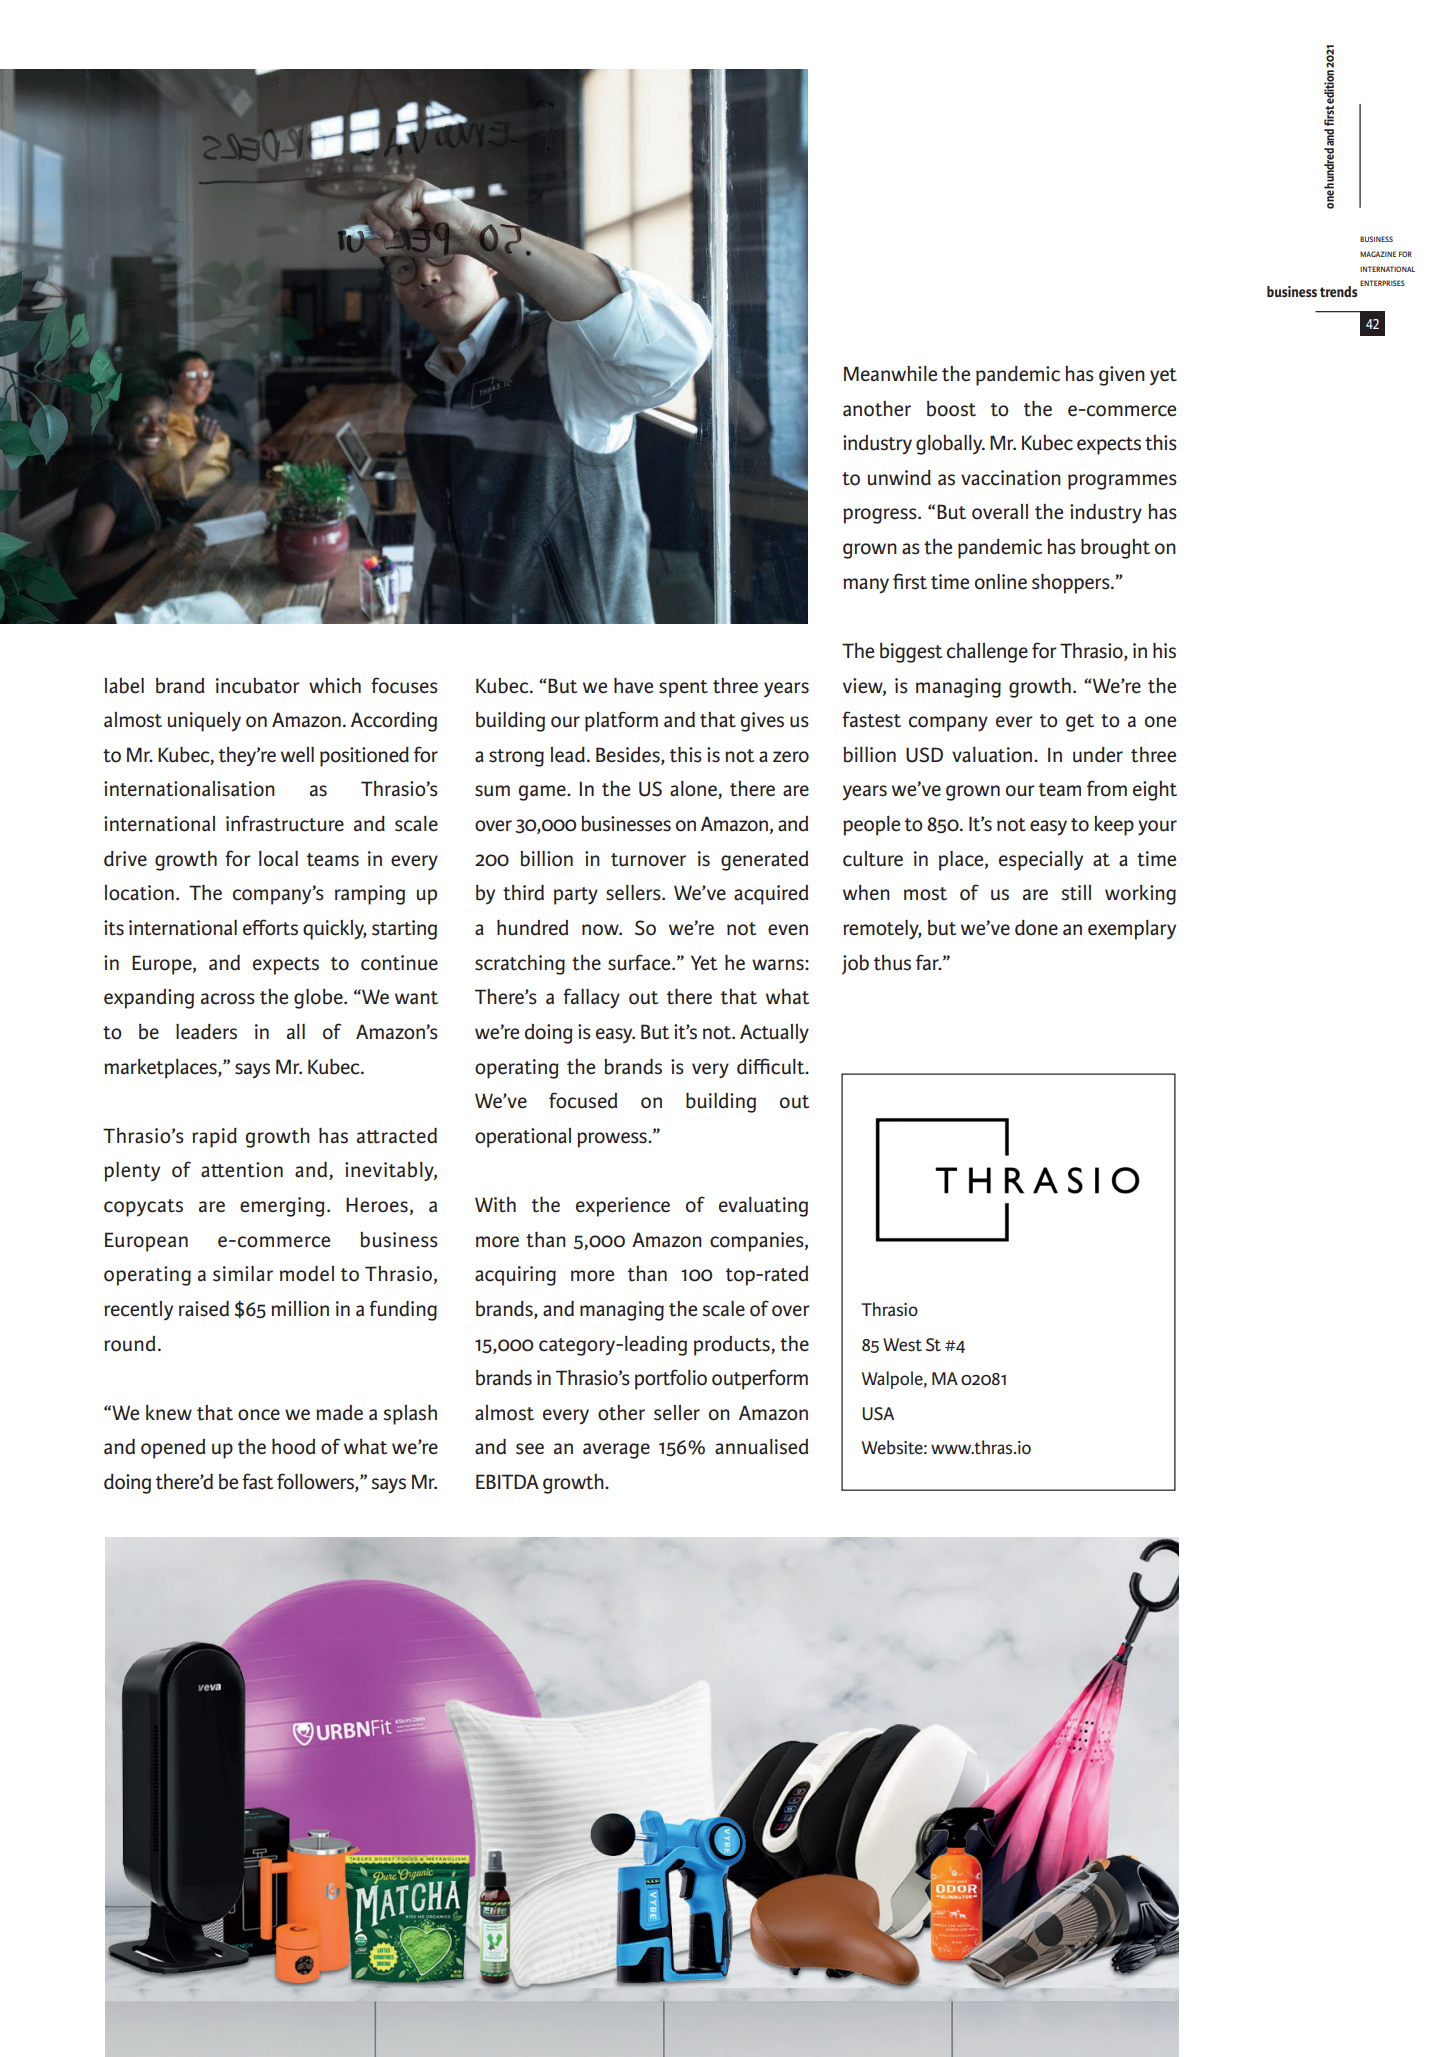 This page has width=1454, height=2057. I want to click on trends, so click(1339, 291).
